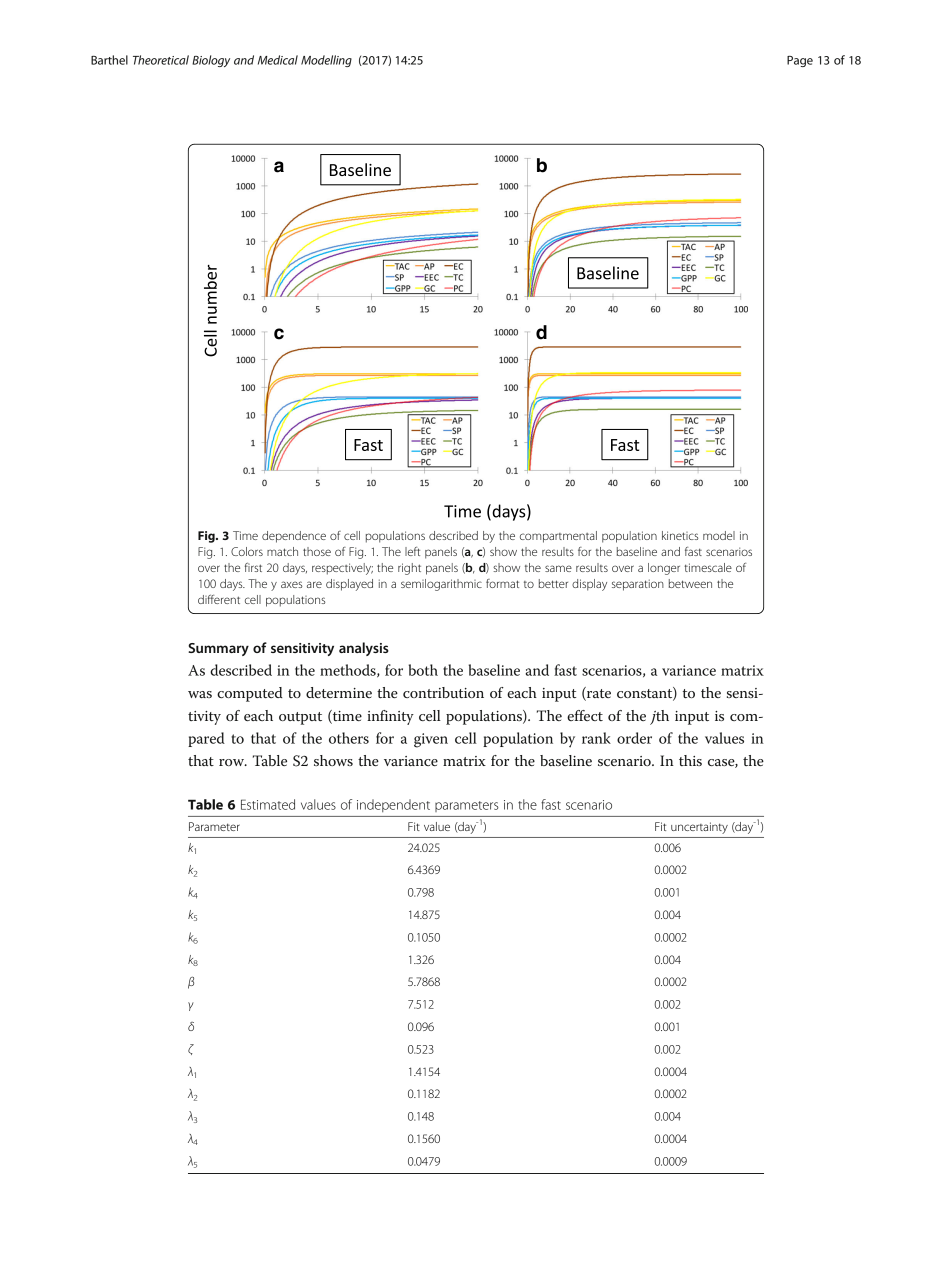 Image resolution: width=952 pixels, height=1270 pixels. What do you see at coordinates (800, 61) in the image?
I see `Page` at bounding box center [800, 61].
